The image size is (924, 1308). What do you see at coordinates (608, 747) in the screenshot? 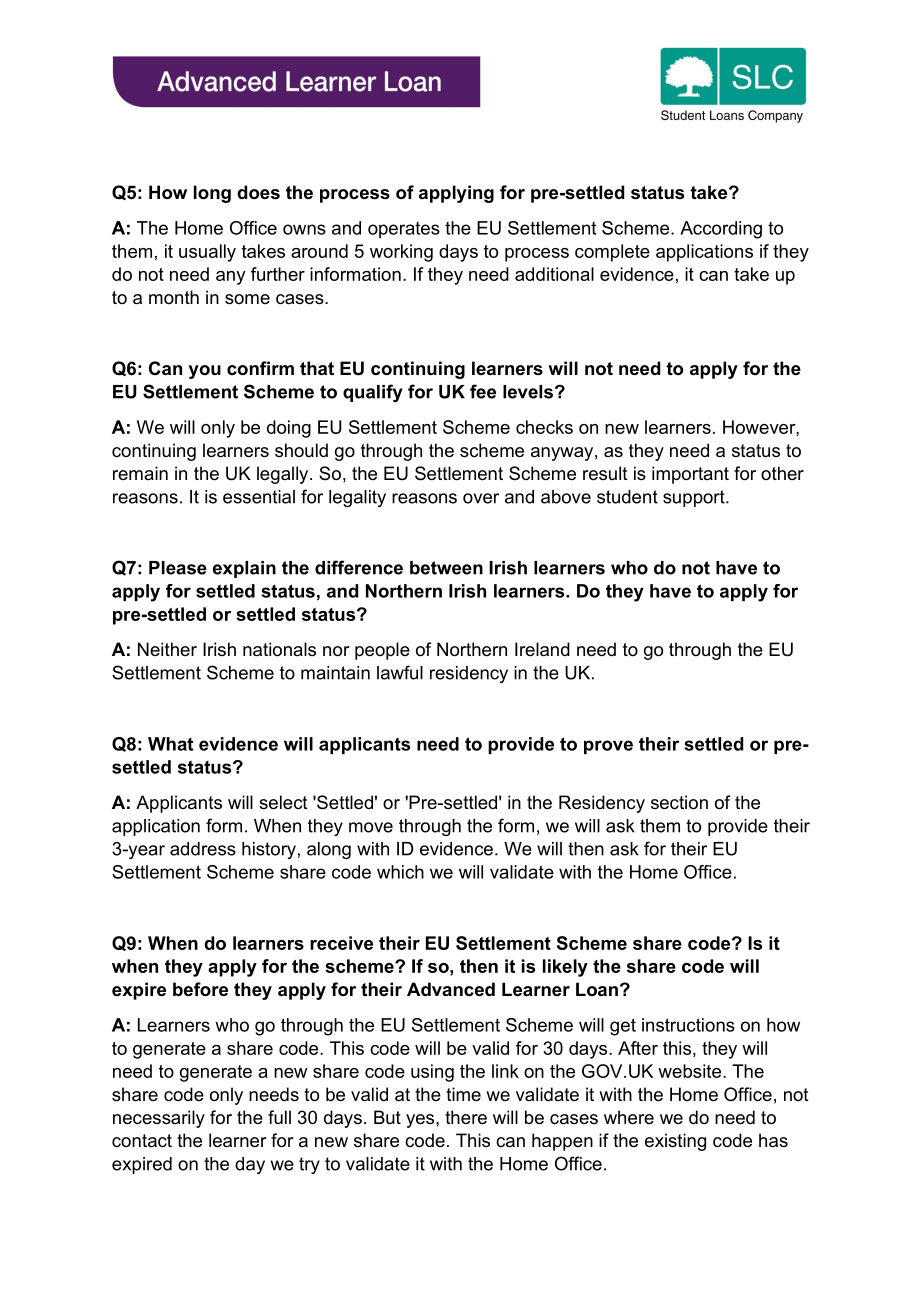
I see `prove` at bounding box center [608, 747].
